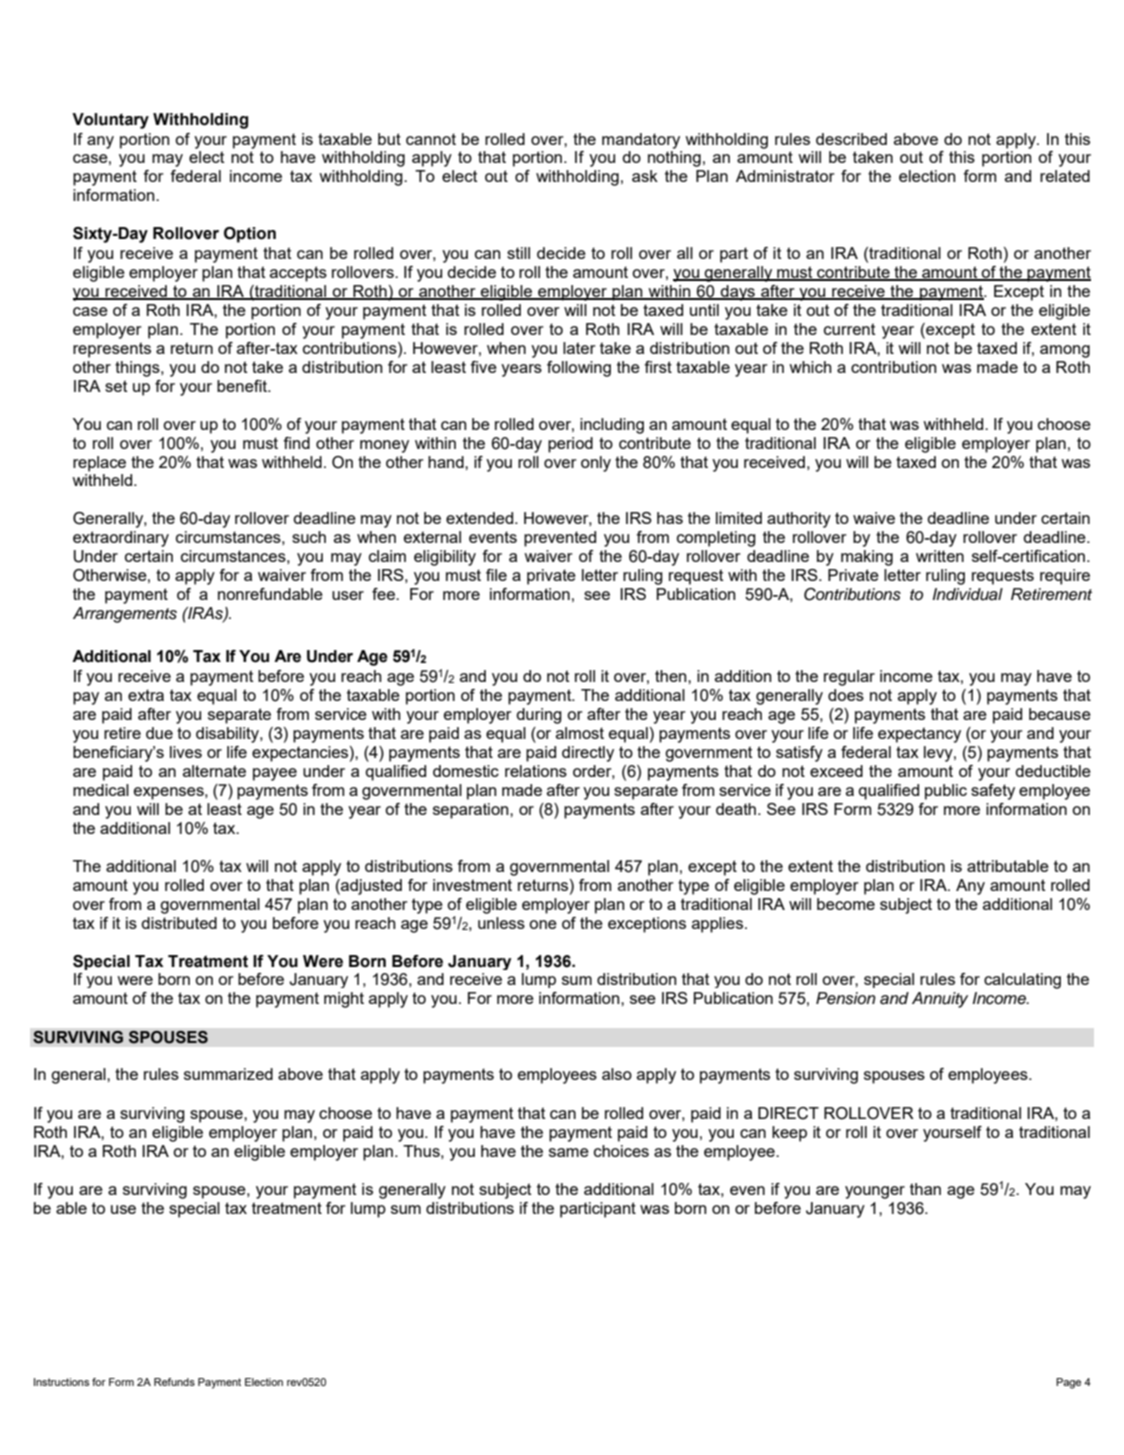 The height and width of the screenshot is (1455, 1124). Describe the element at coordinates (174, 1382) in the screenshot. I see `Refunds` at that location.
